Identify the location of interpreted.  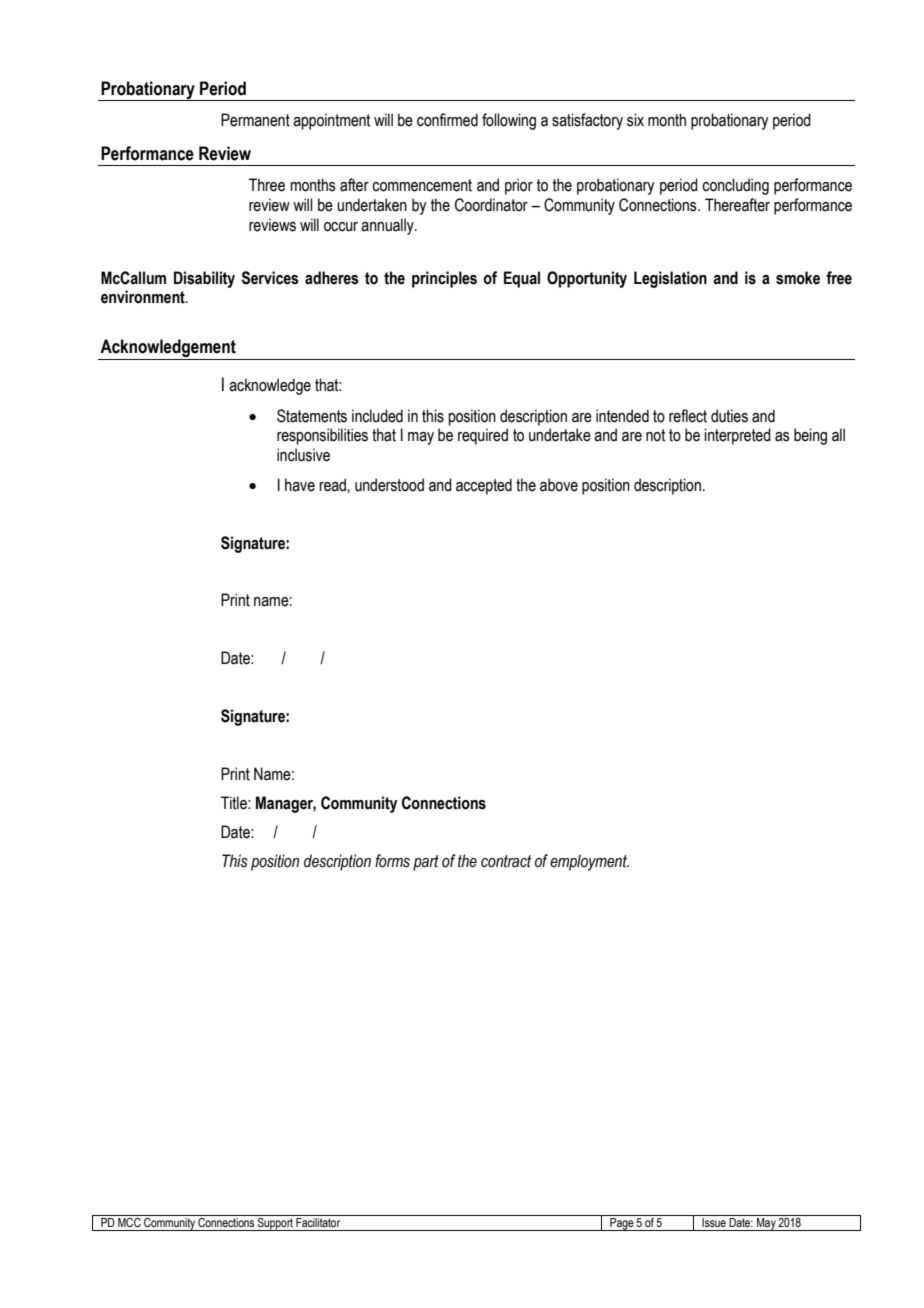
(737, 436).
